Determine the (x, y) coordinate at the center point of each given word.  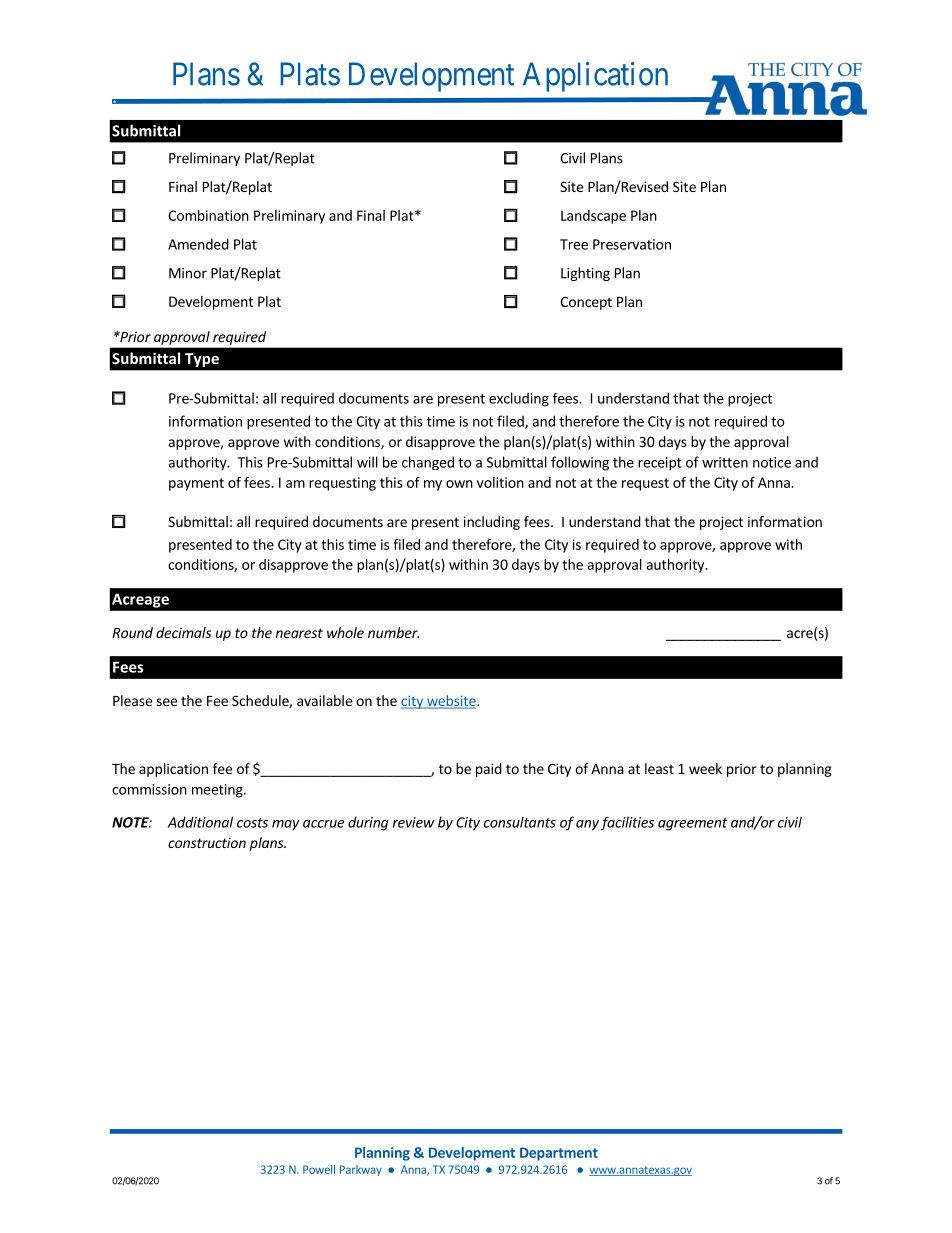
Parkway (361, 1170)
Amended (198, 244)
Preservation (632, 244)
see (166, 702)
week (705, 768)
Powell (319, 1169)
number (393, 632)
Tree (574, 244)
